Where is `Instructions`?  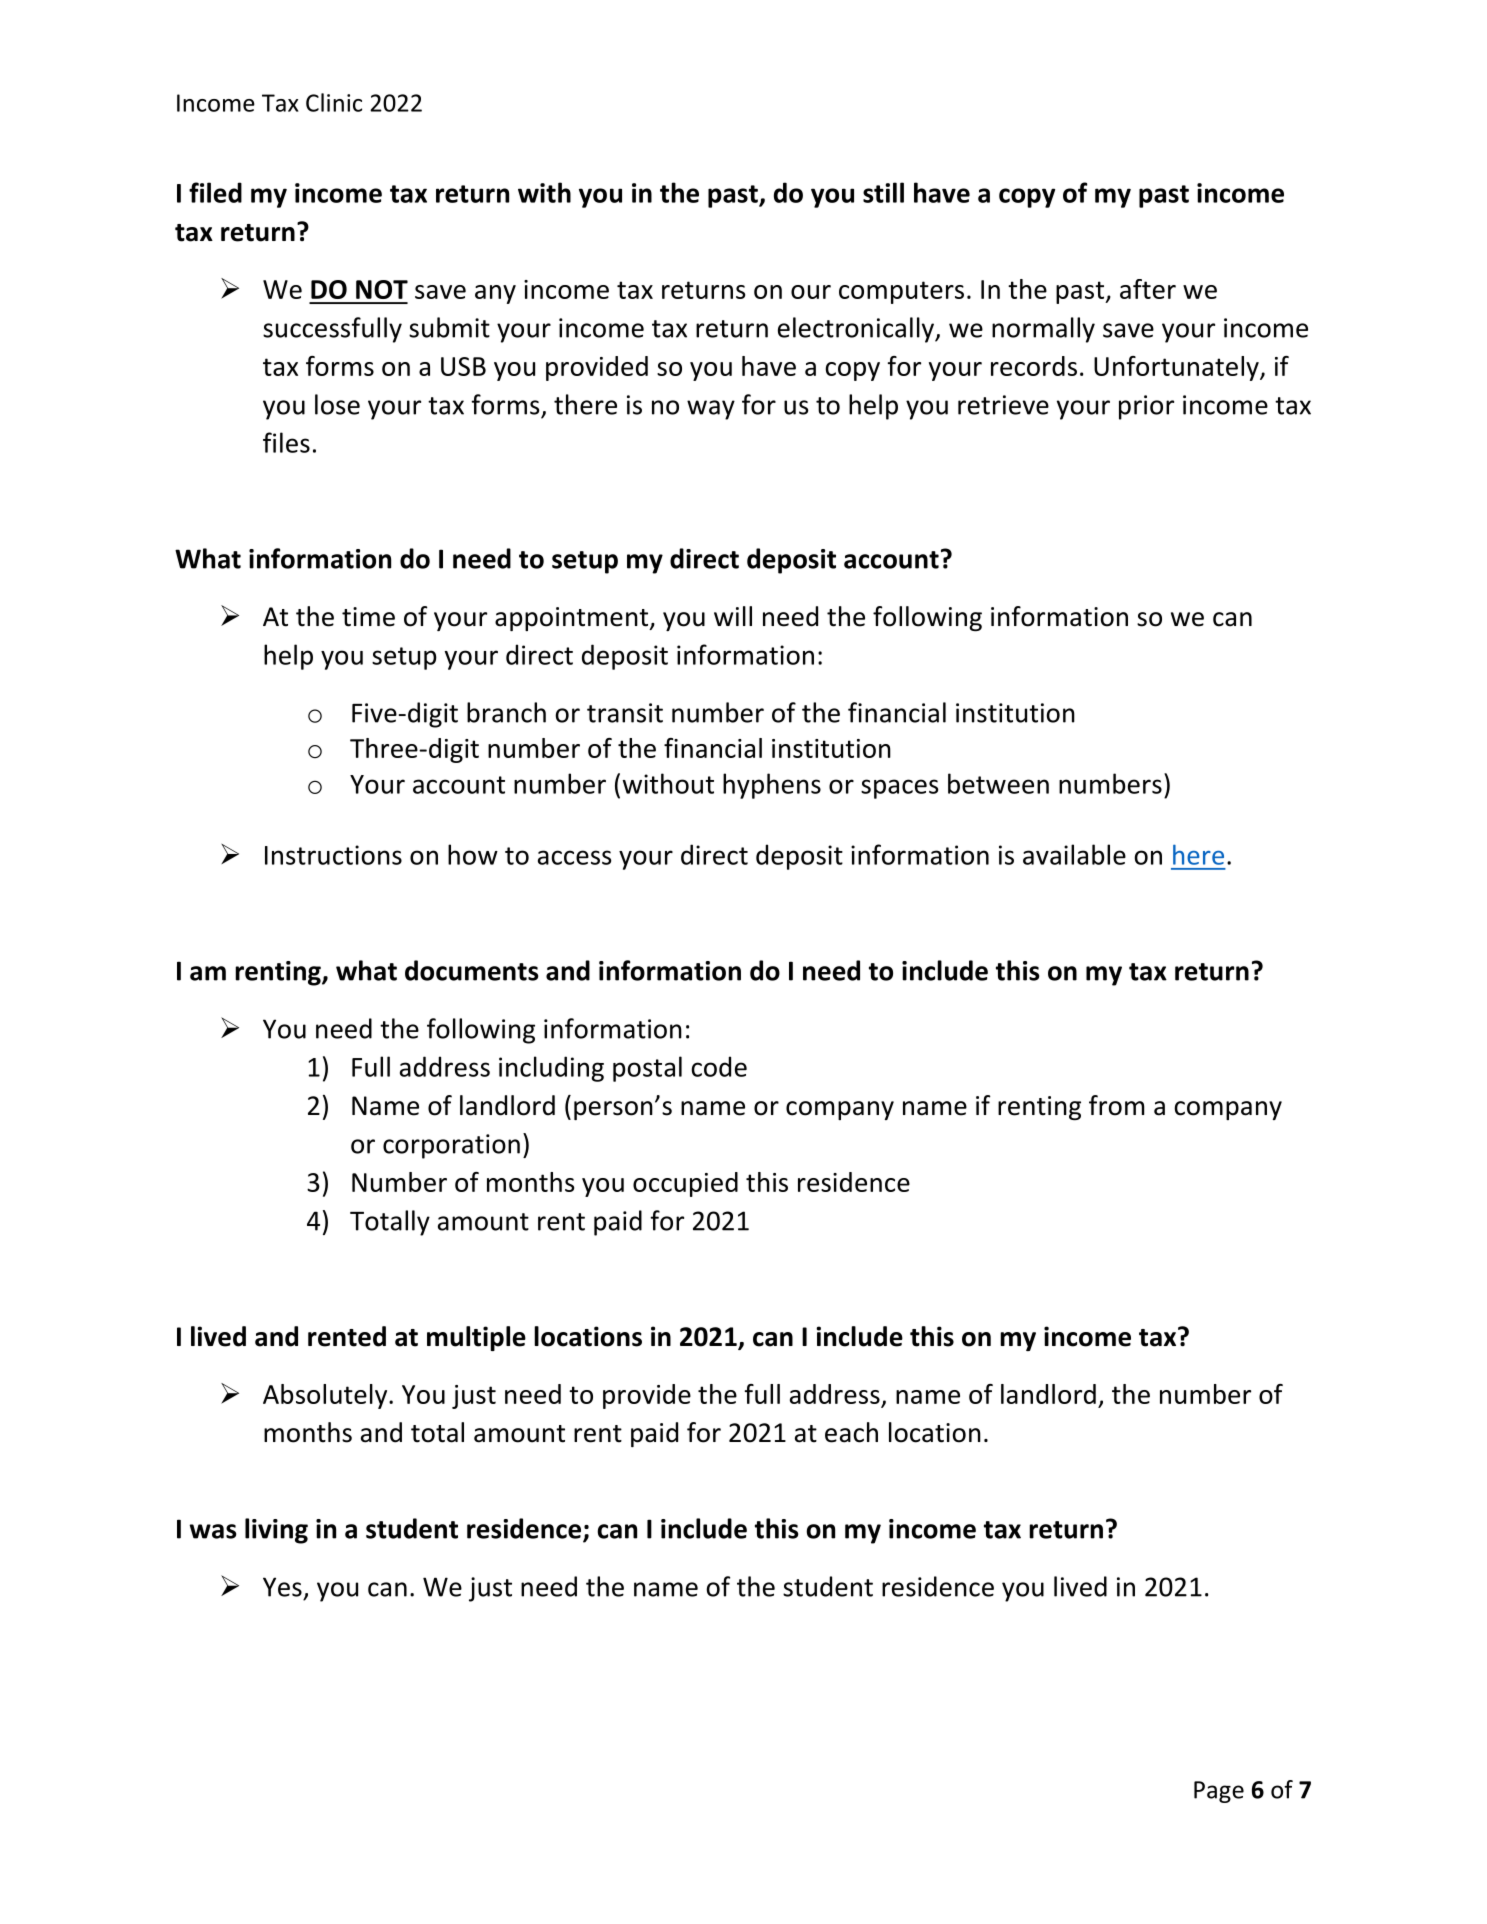
Instructions is located at coordinates (333, 855).
